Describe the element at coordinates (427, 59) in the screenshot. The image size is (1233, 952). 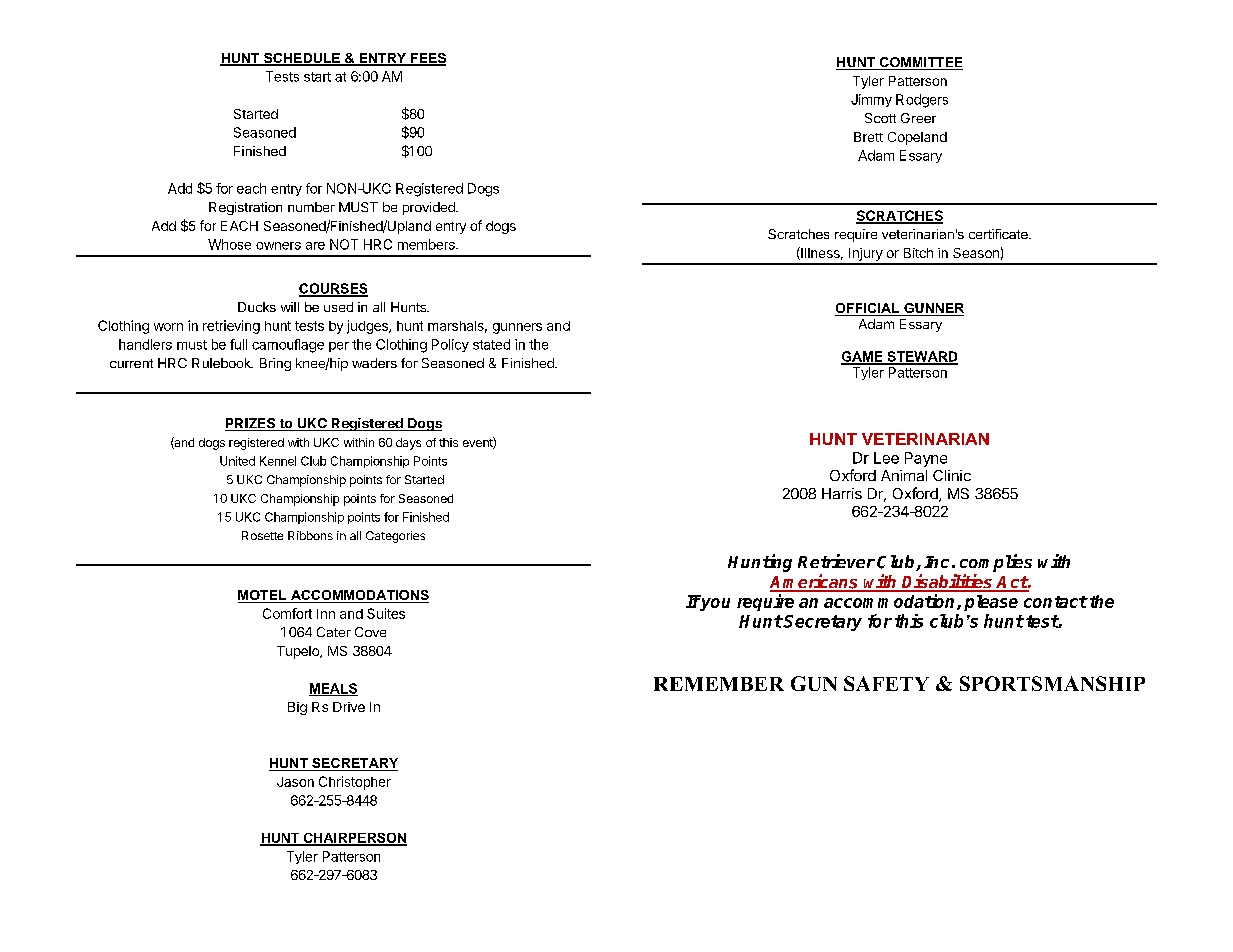
I see `FEES` at that location.
